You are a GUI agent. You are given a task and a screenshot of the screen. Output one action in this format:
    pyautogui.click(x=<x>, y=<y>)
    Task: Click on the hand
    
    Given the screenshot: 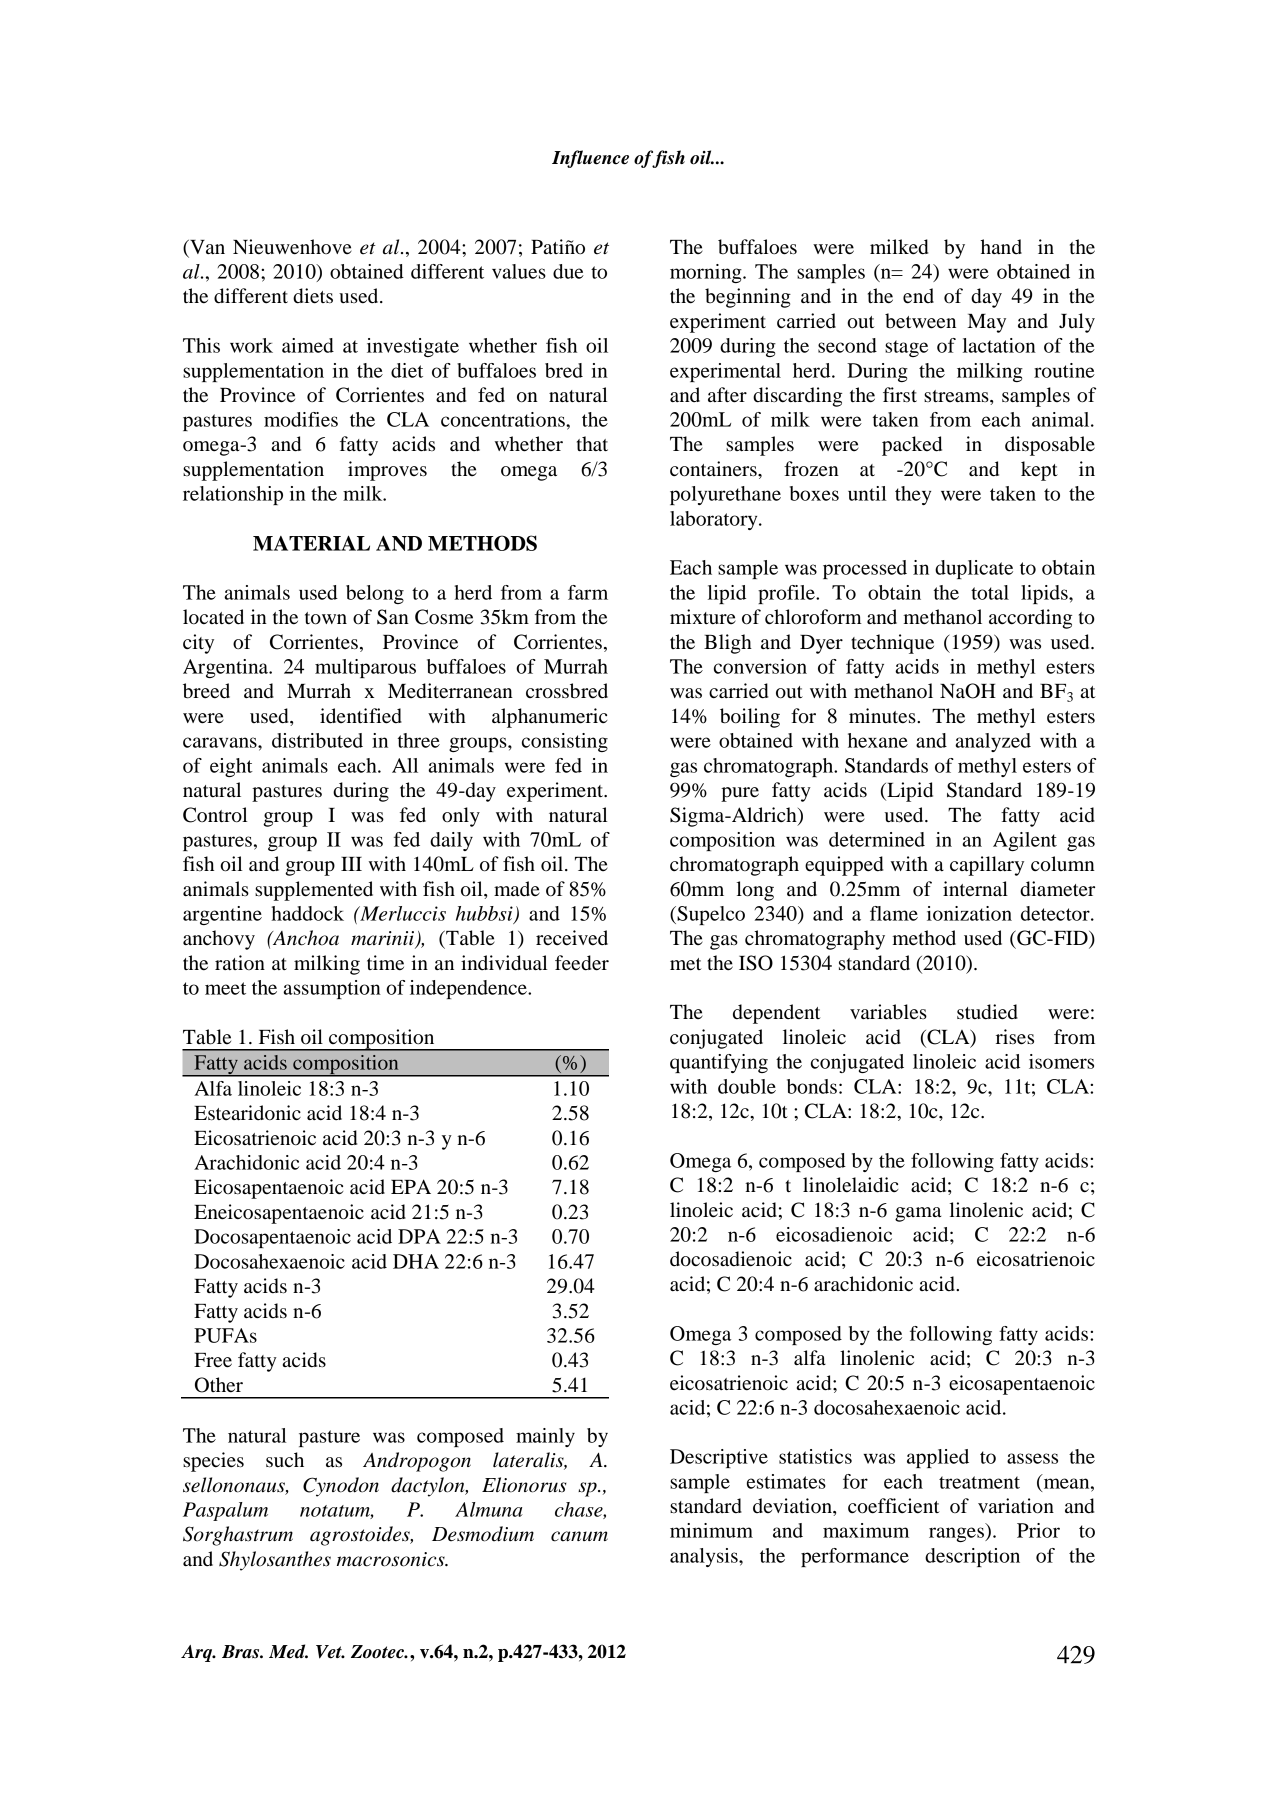 What is the action you would take?
    pyautogui.click(x=1001, y=246)
